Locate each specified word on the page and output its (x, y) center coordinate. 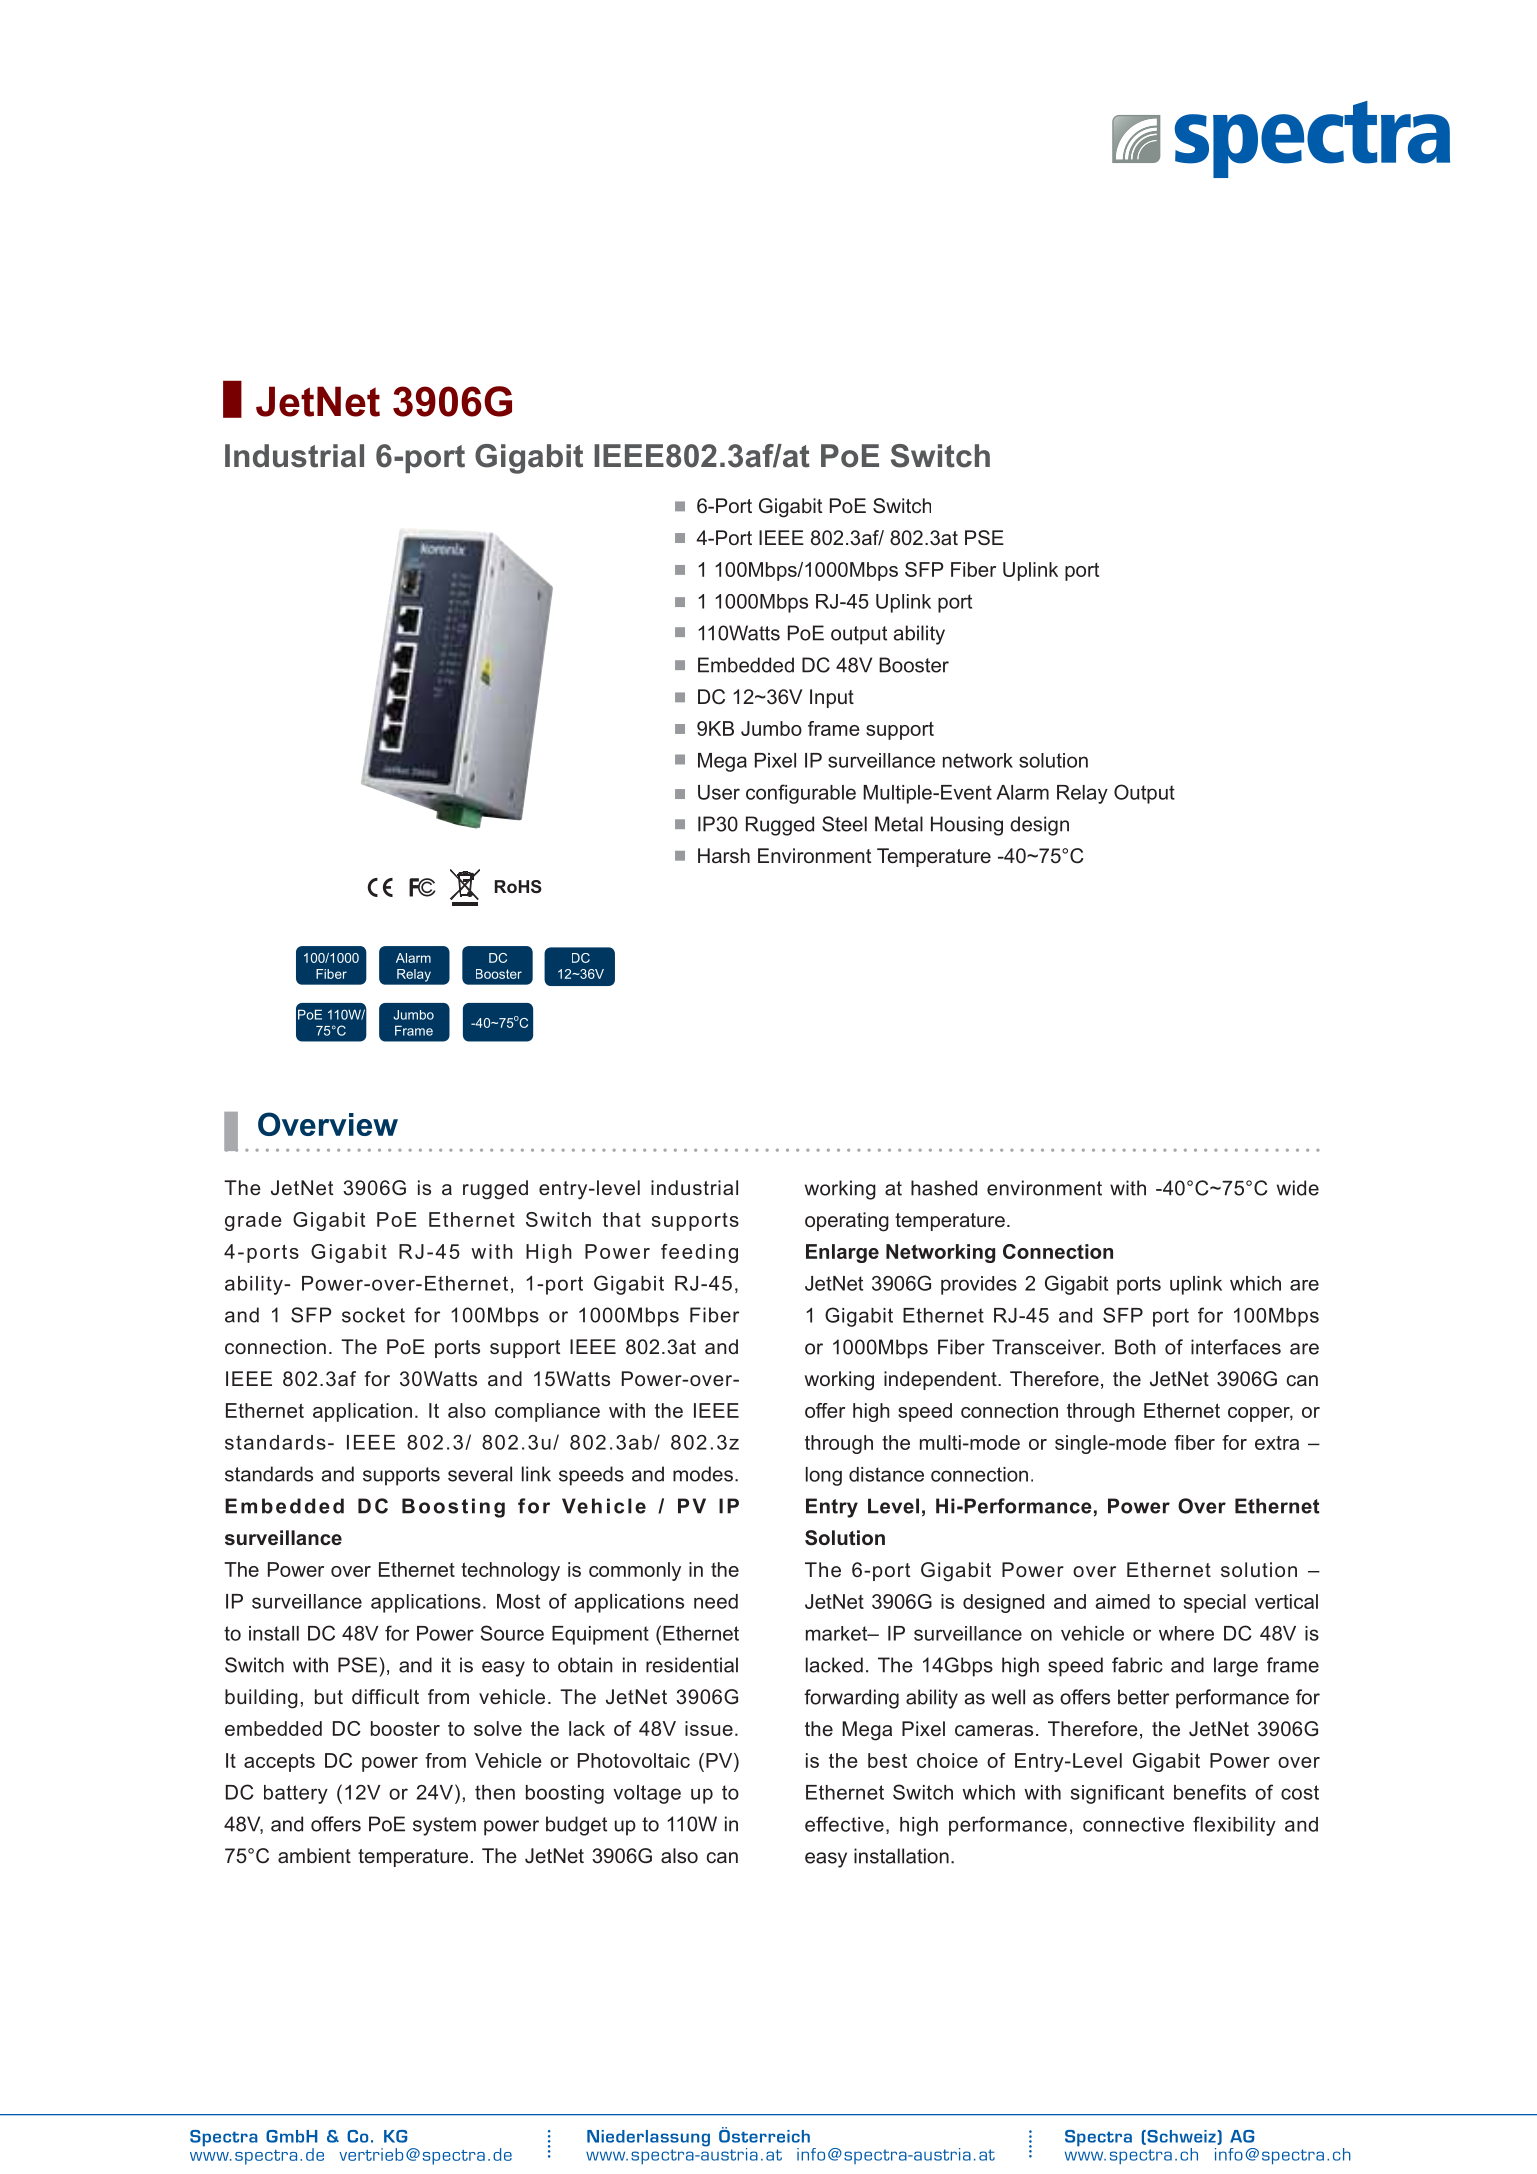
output (859, 635)
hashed (944, 1188)
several (480, 1474)
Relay (414, 975)
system (444, 1826)
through (1101, 1412)
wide (1298, 1188)
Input (832, 698)
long (824, 1476)
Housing (967, 826)
